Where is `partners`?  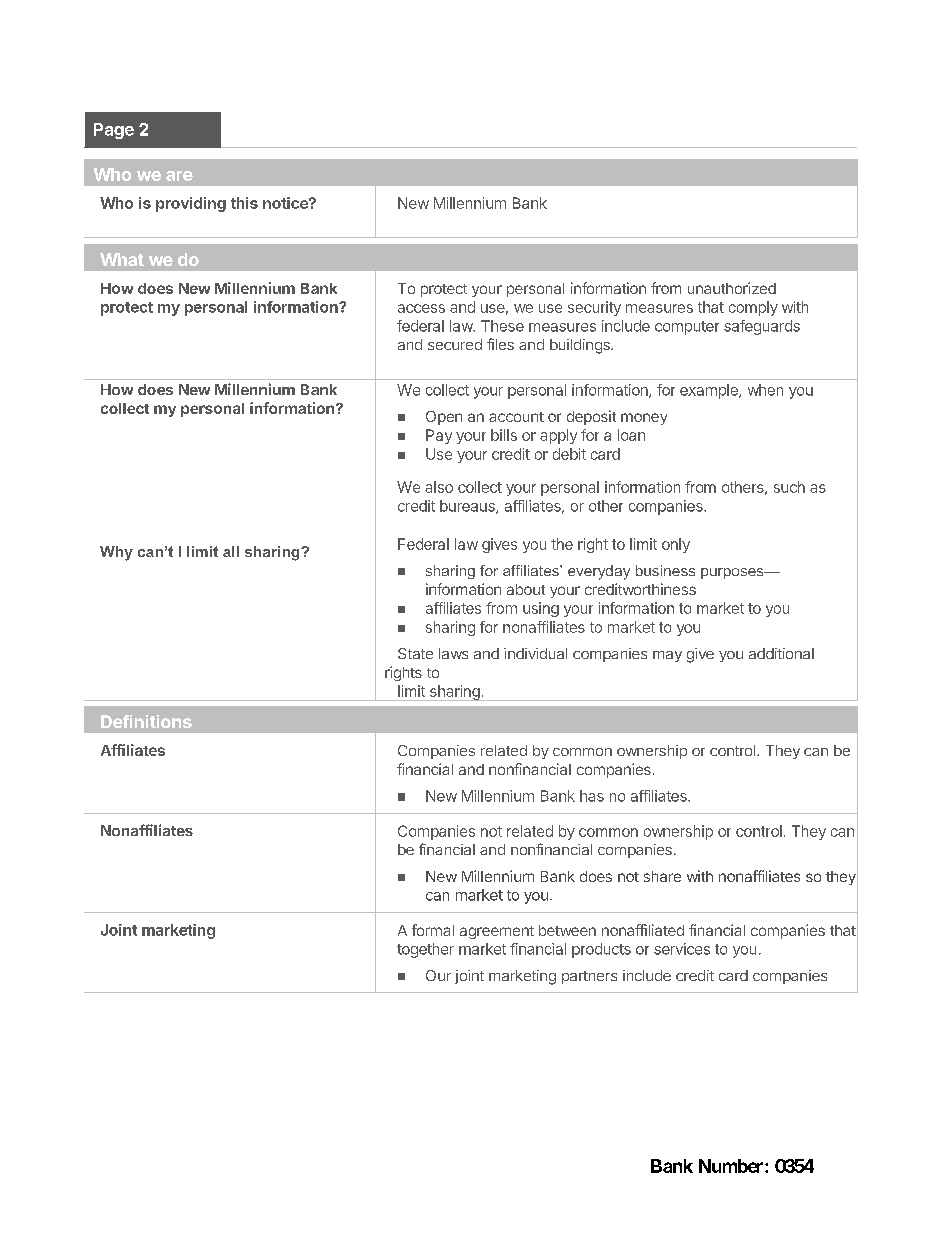 partners is located at coordinates (589, 977).
